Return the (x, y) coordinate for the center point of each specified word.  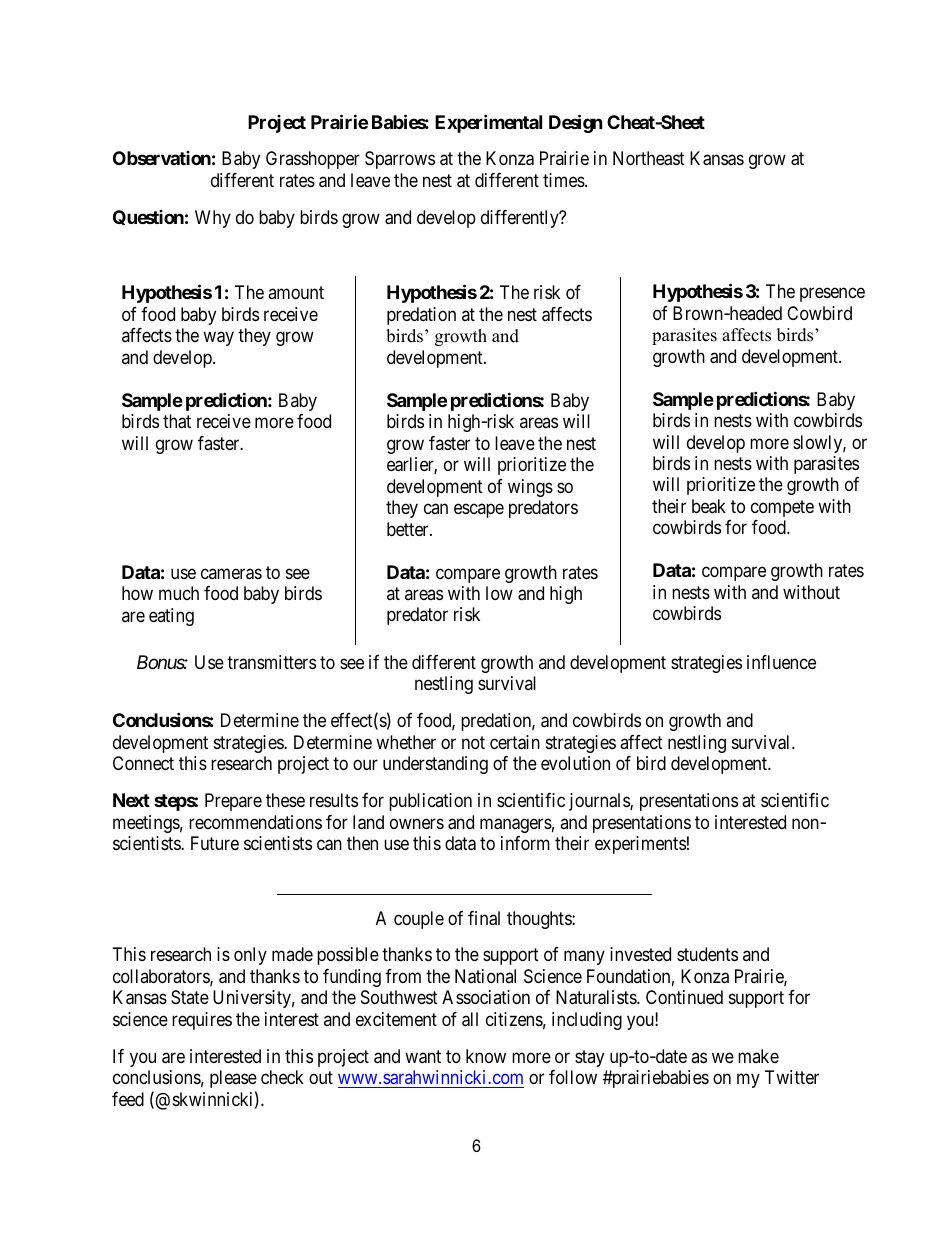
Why (213, 219)
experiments (640, 845)
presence (832, 295)
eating (171, 617)
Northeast (649, 158)
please (233, 1079)
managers (516, 825)
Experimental (488, 123)
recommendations (255, 822)
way (218, 339)
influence (781, 662)
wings (530, 488)
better (409, 529)
